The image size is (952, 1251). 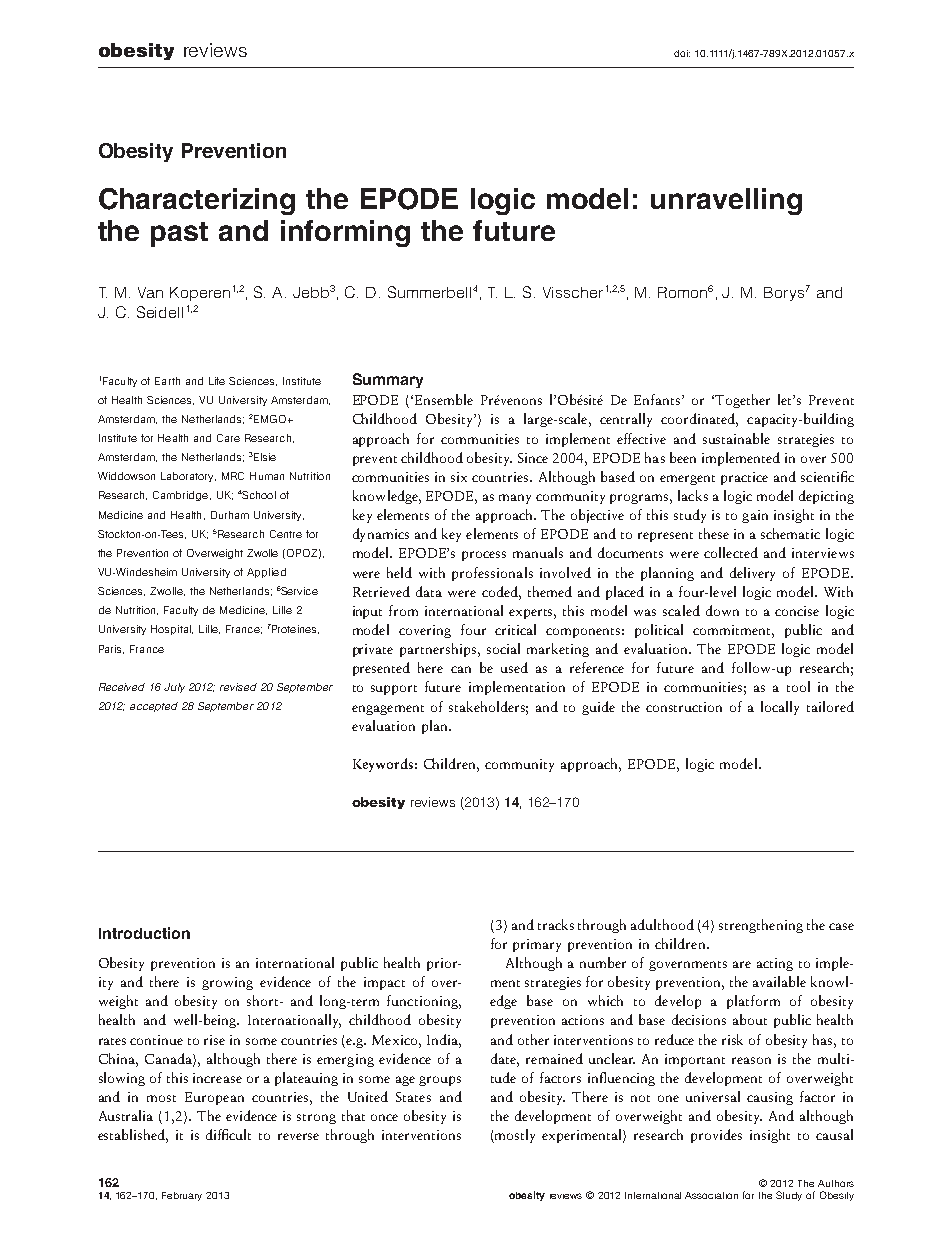 What do you see at coordinates (179, 234) in the screenshot?
I see `past` at bounding box center [179, 234].
